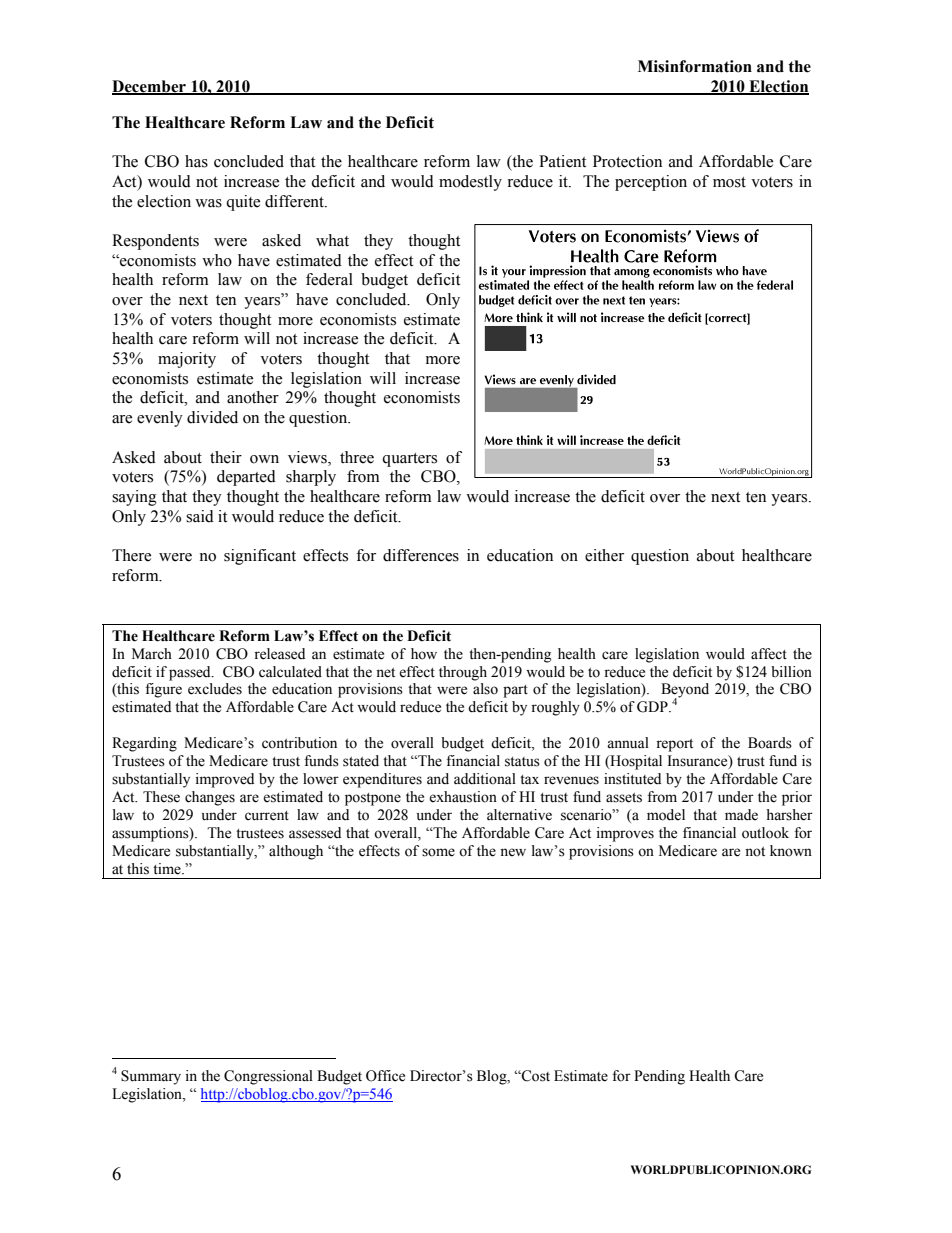 This screenshot has height=1233, width=952. What do you see at coordinates (604, 555) in the screenshot?
I see `either` at bounding box center [604, 555].
